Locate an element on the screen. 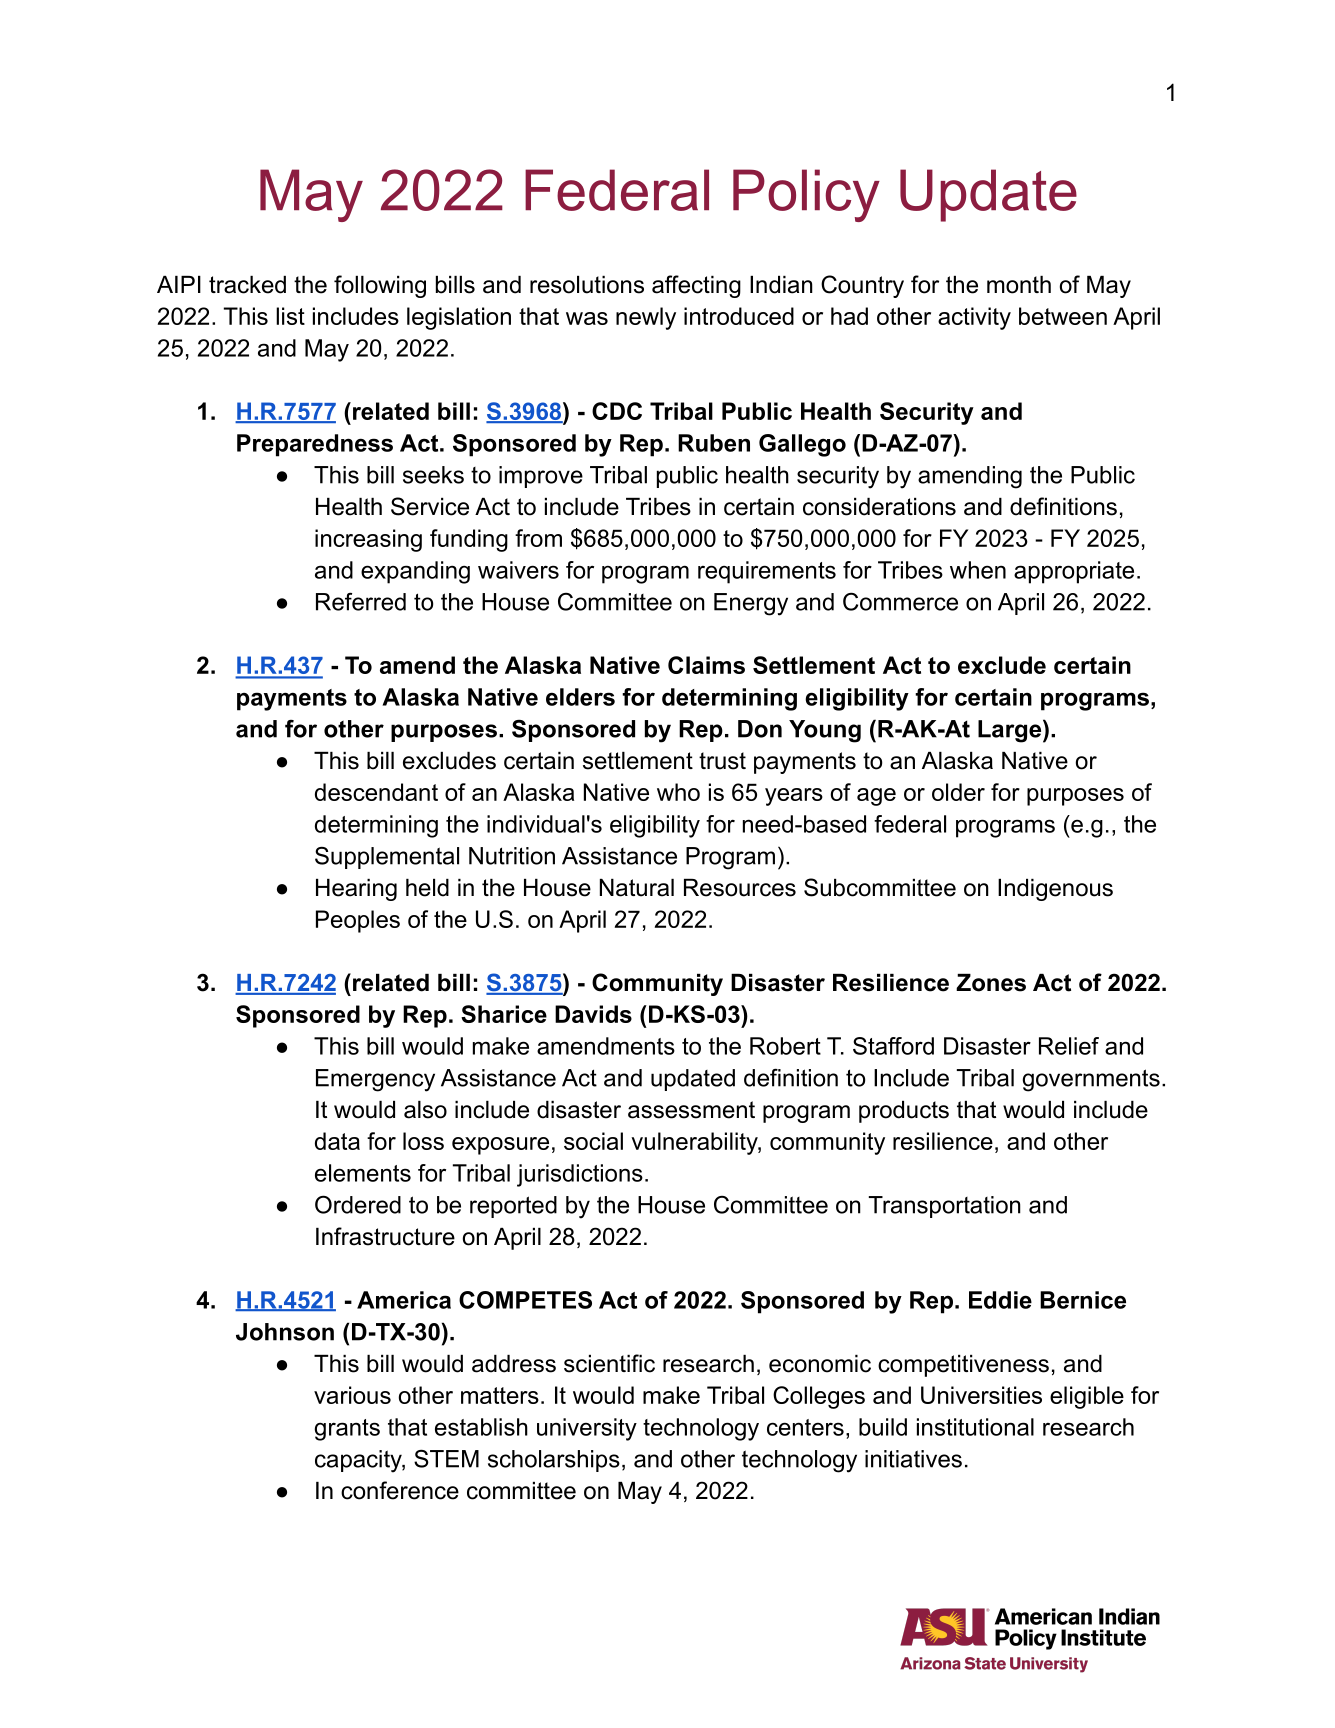 The width and height of the screenshot is (1335, 1728). Supplemental is located at coordinates (387, 858).
